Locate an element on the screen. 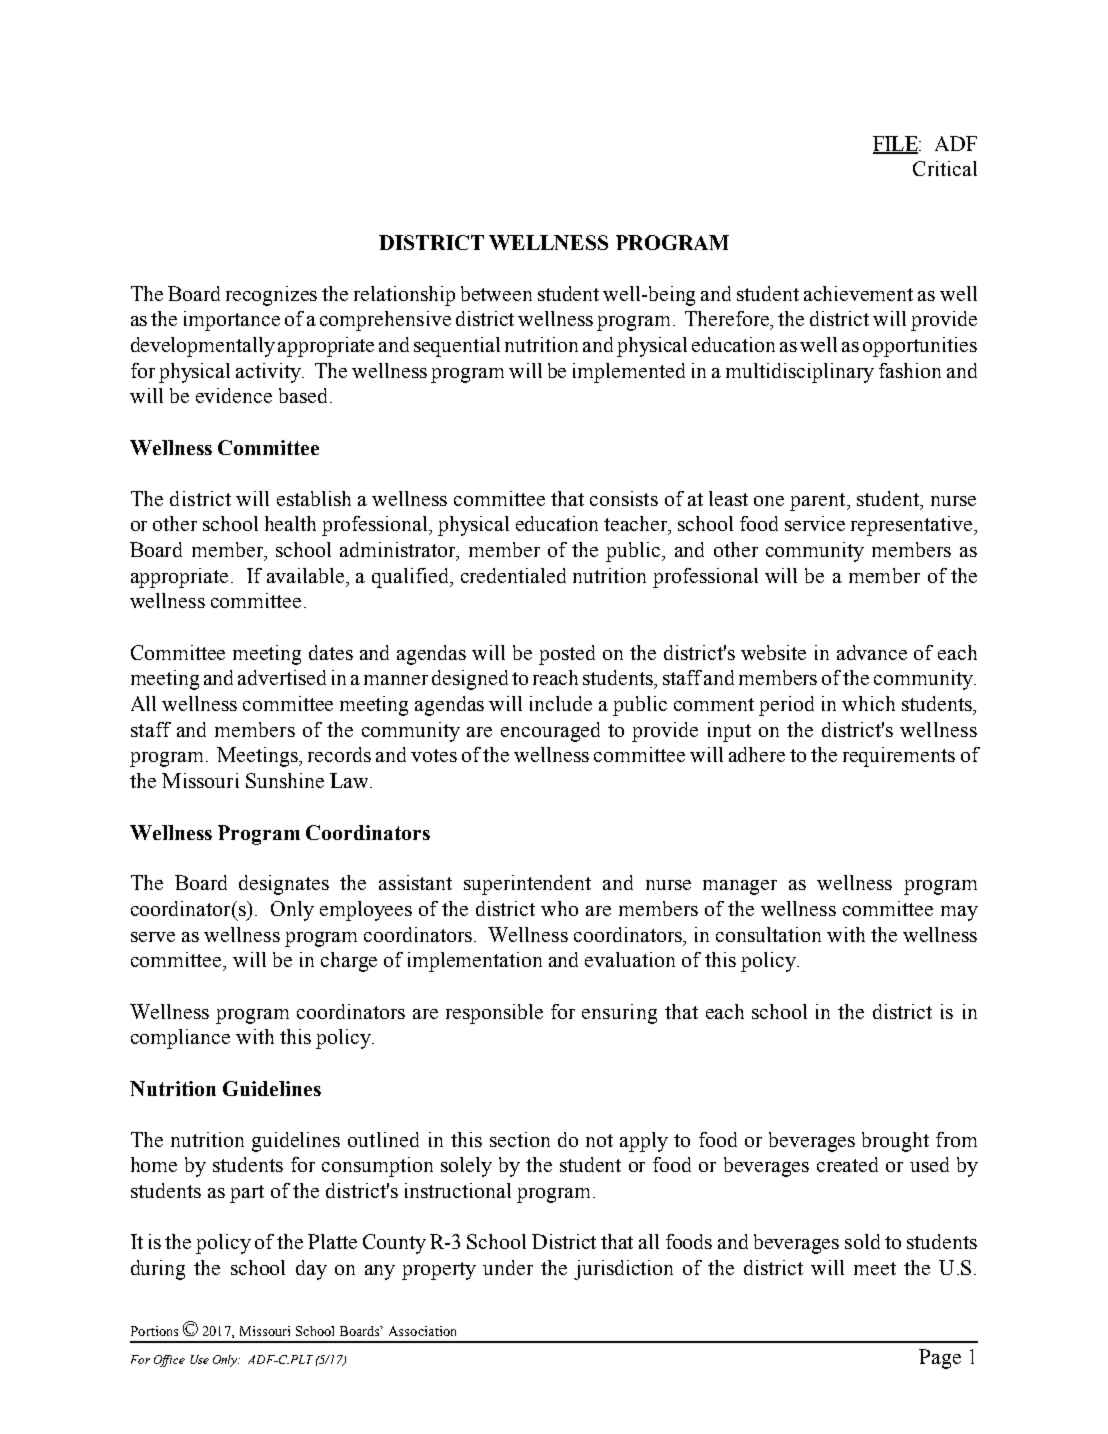  recognizes is located at coordinates (271, 296).
